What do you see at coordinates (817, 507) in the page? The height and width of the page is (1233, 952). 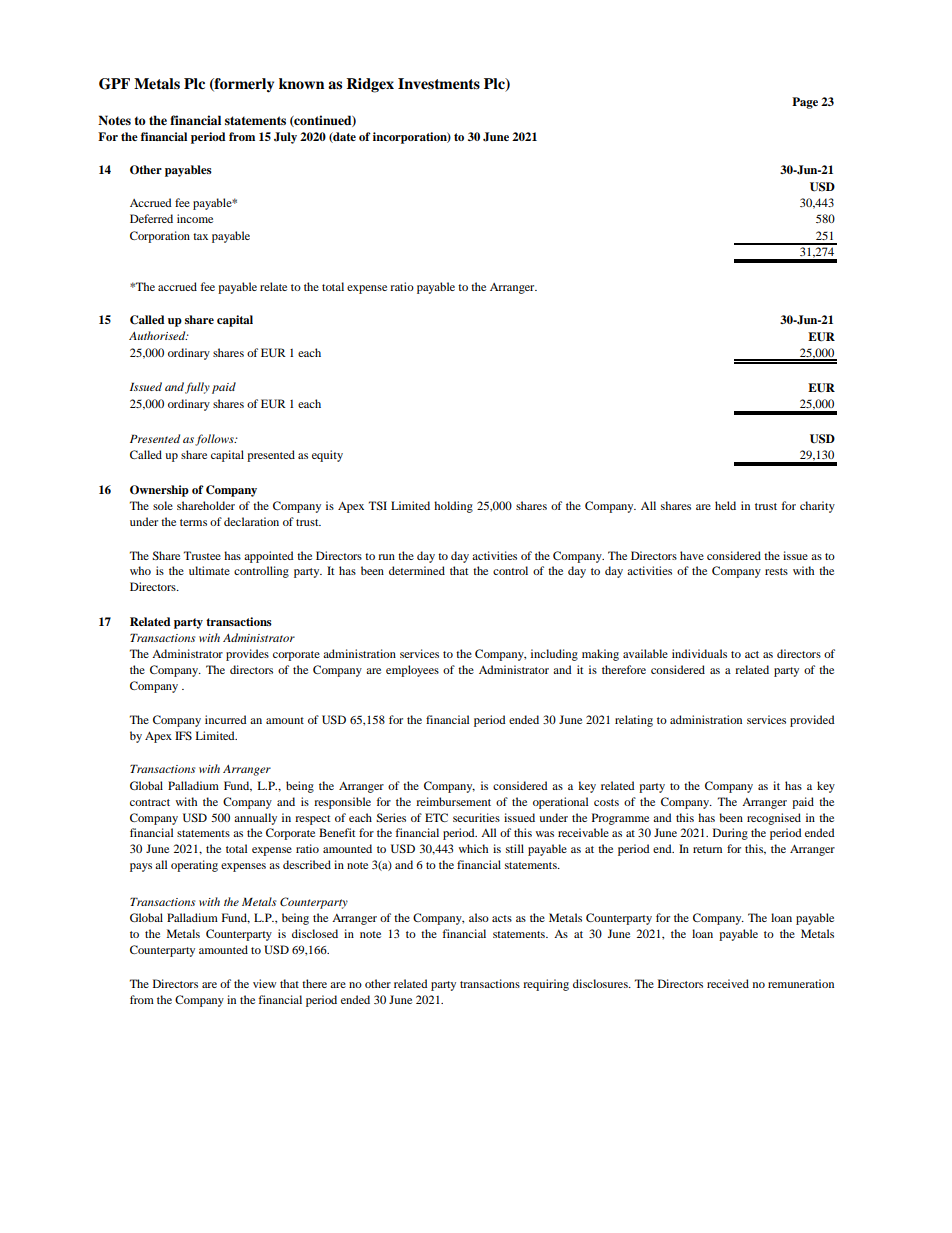 I see `charity` at bounding box center [817, 507].
